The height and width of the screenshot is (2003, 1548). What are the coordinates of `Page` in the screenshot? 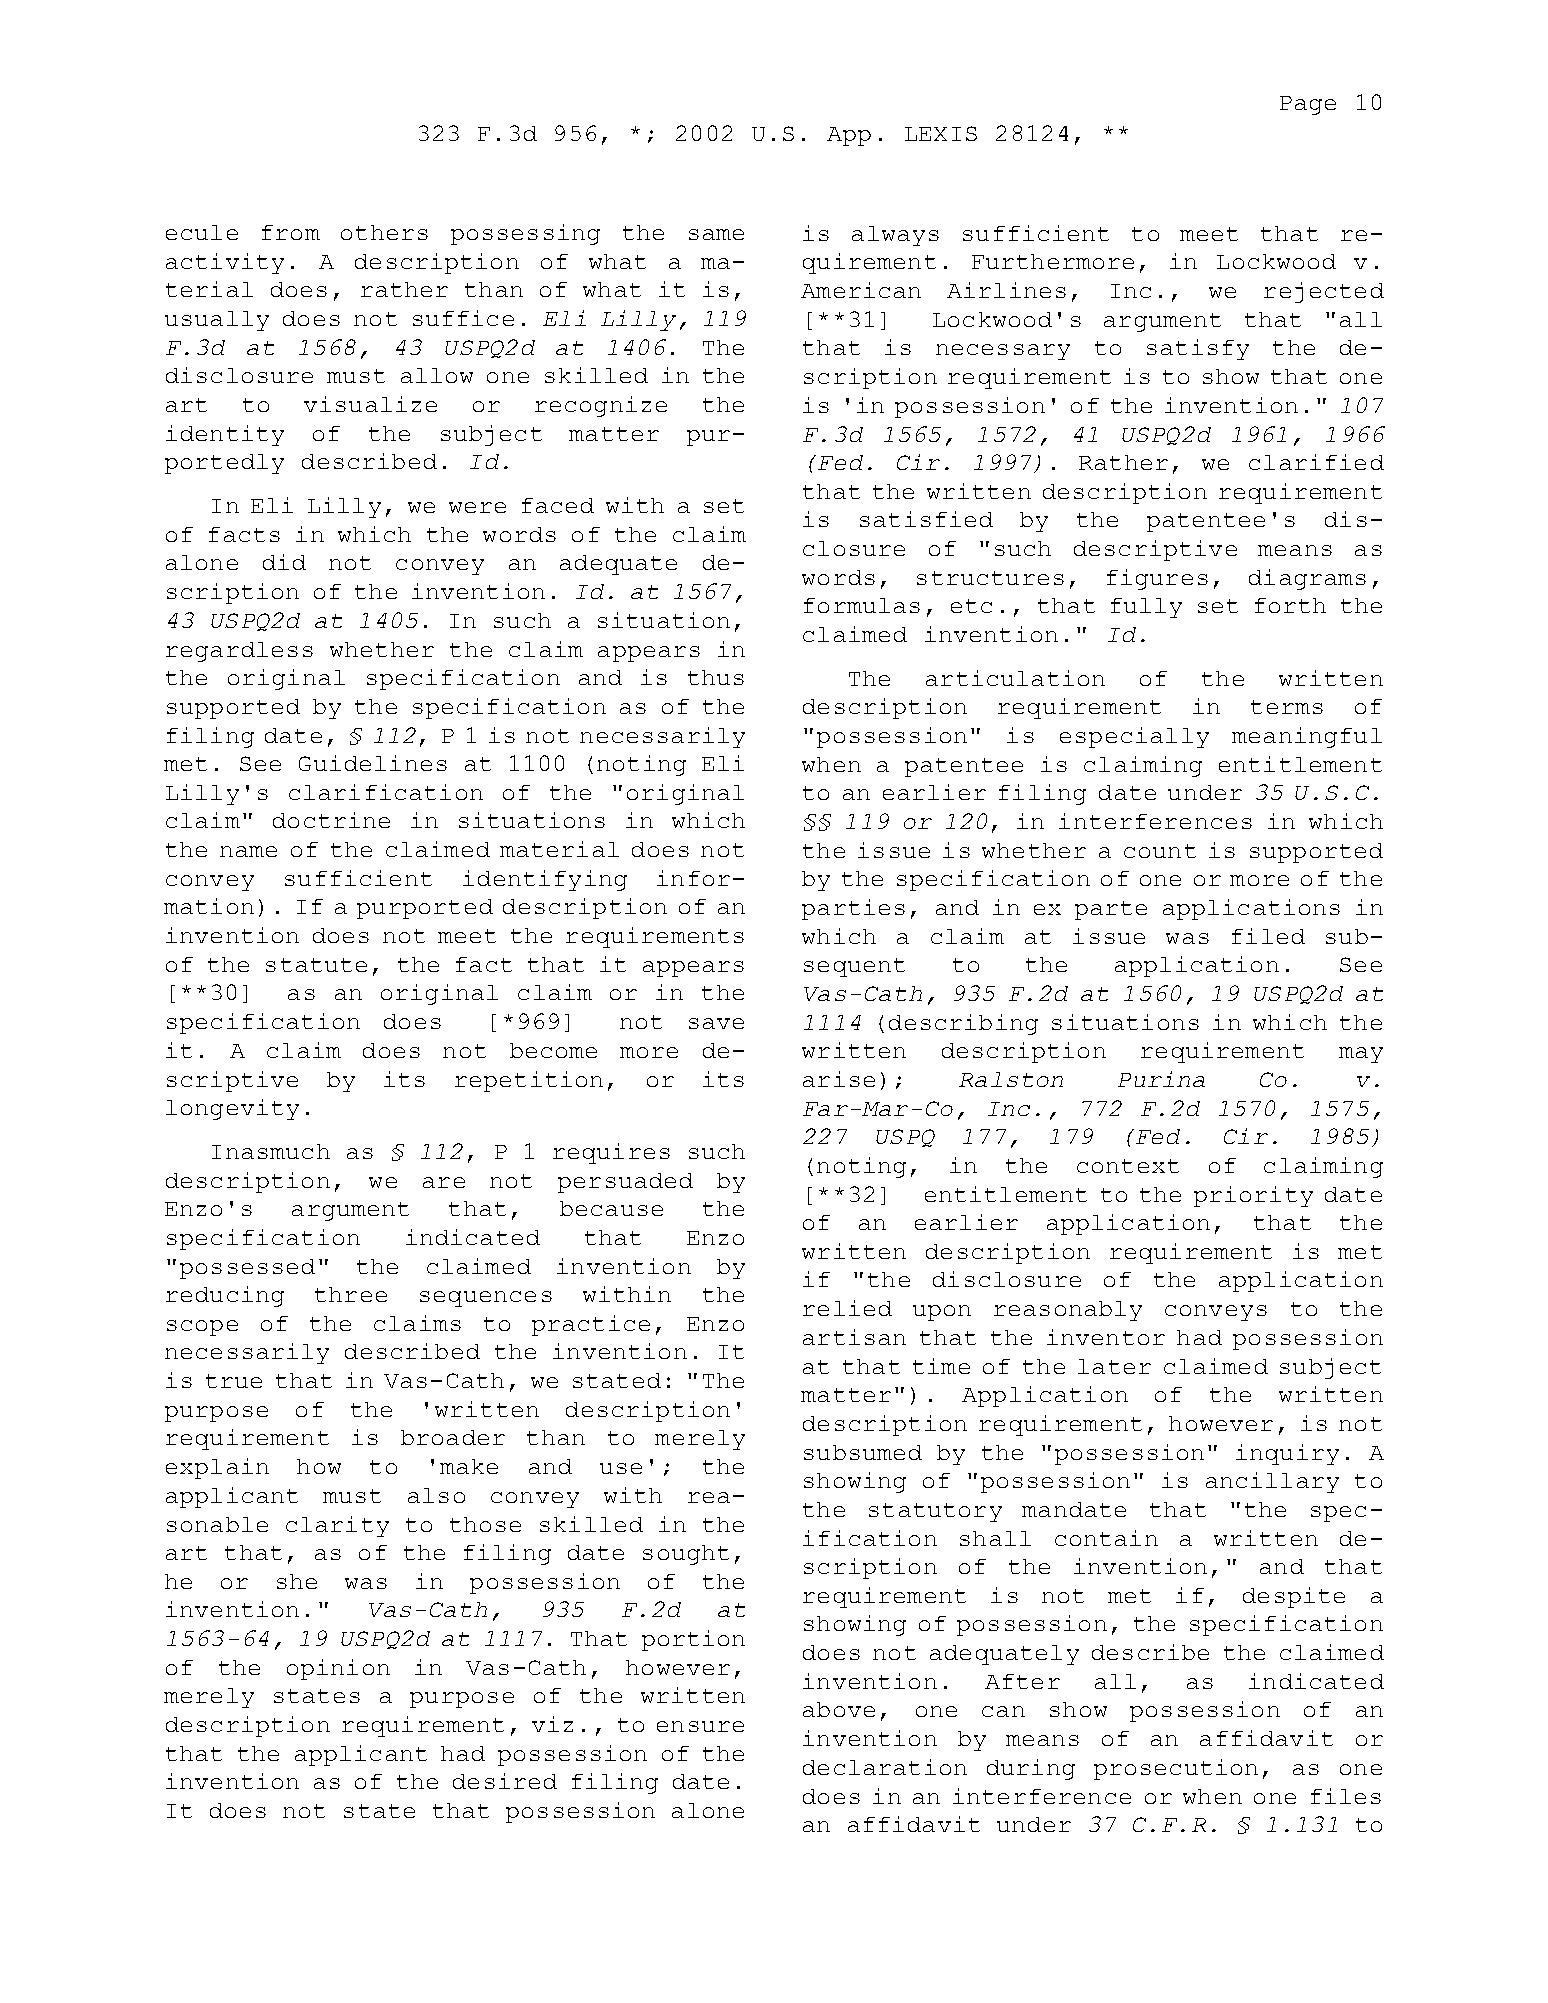 It's located at (1308, 105).
